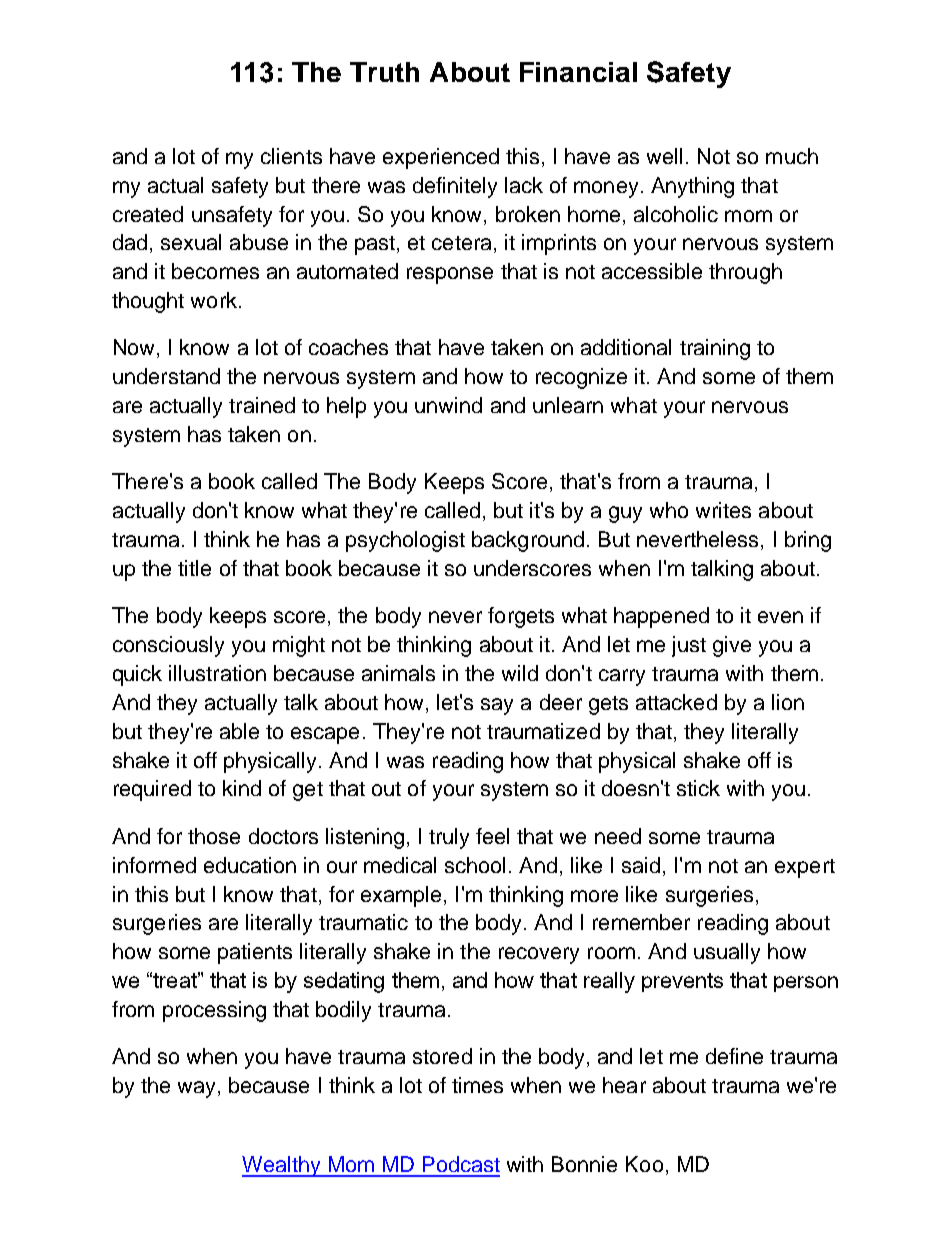 This screenshot has height=1233, width=952. Describe the element at coordinates (441, 158) in the screenshot. I see `experienced` at that location.
